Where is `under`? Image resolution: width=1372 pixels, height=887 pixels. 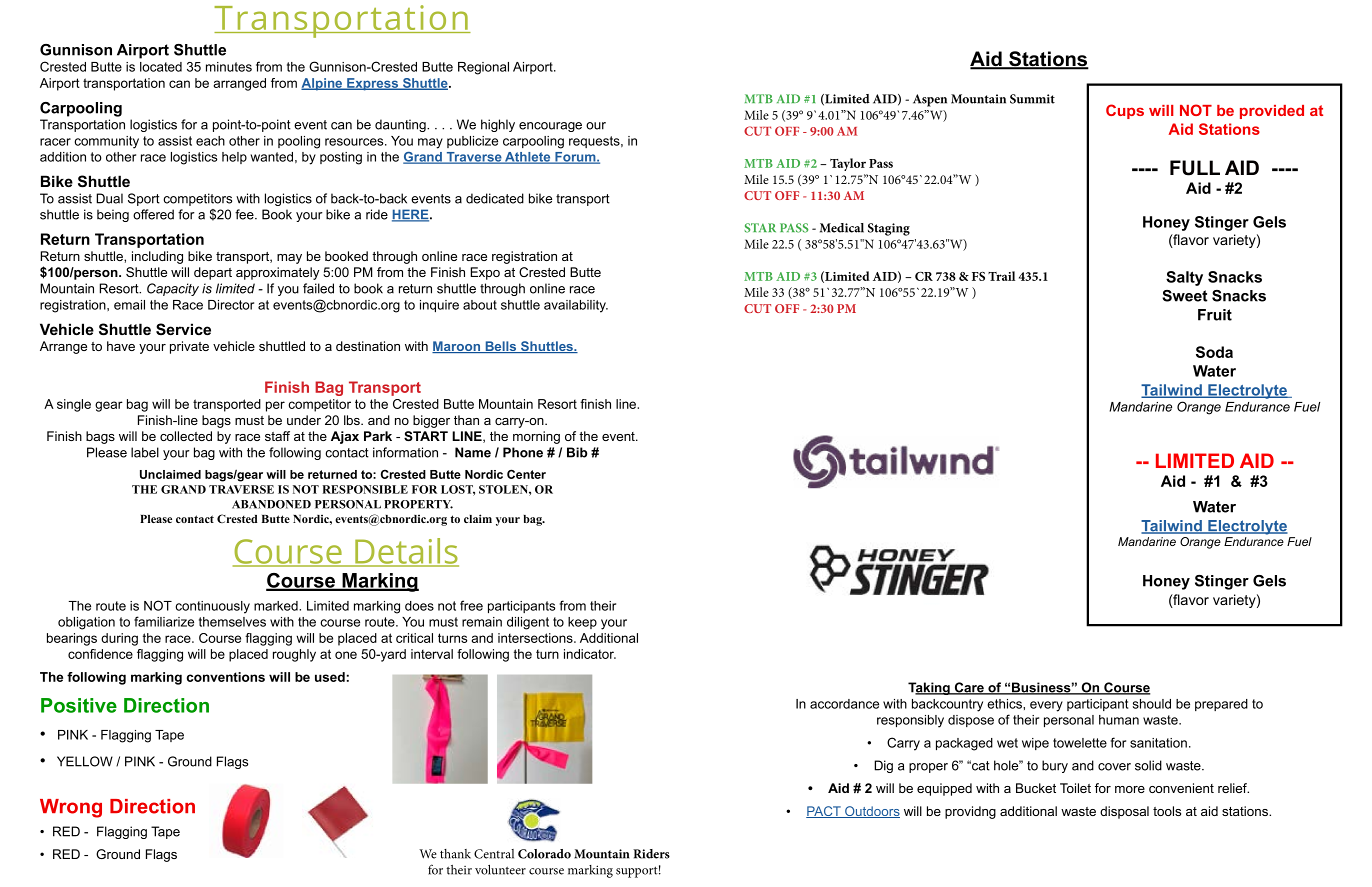 under is located at coordinates (304, 420).
